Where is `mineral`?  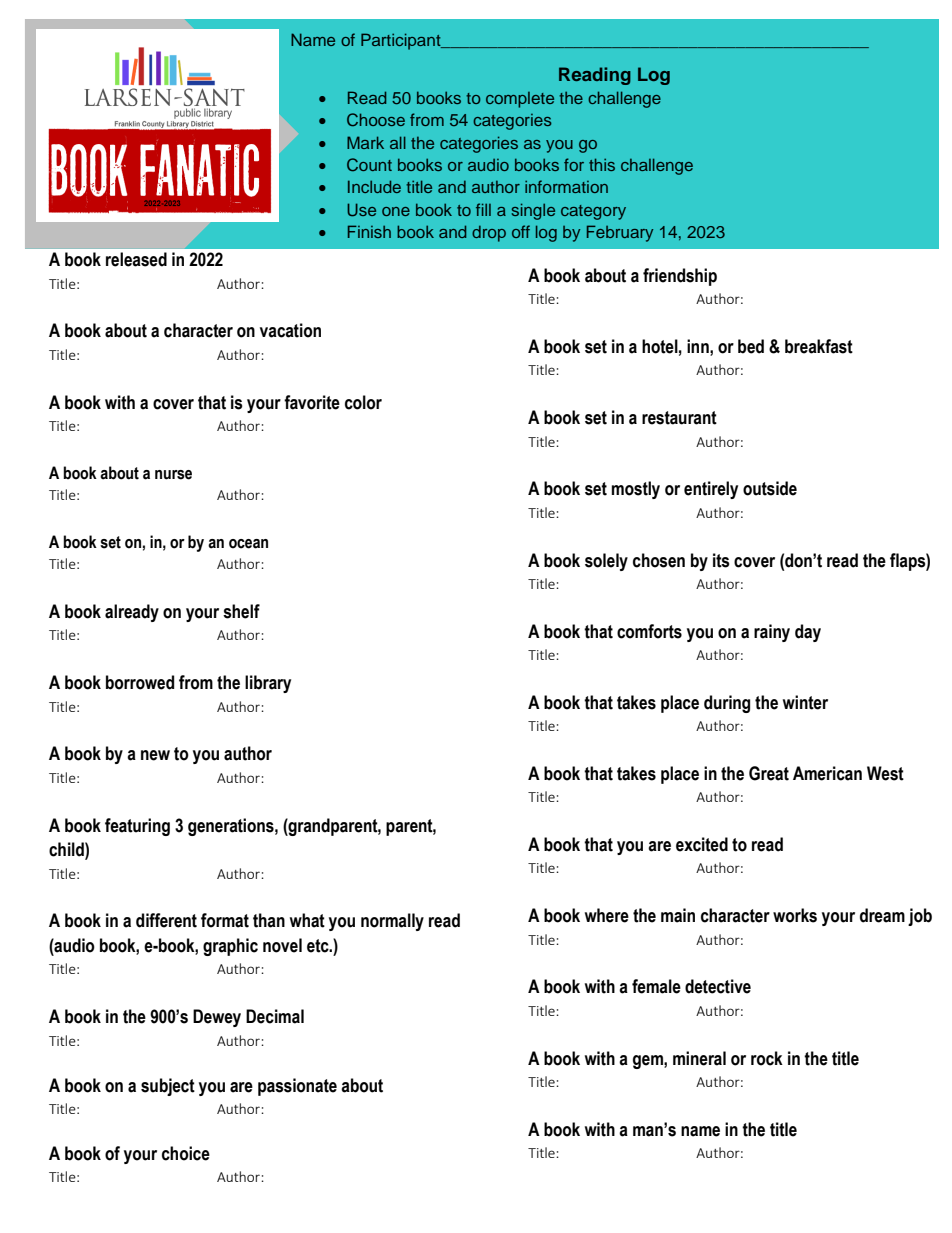
mineral is located at coordinates (699, 1058).
